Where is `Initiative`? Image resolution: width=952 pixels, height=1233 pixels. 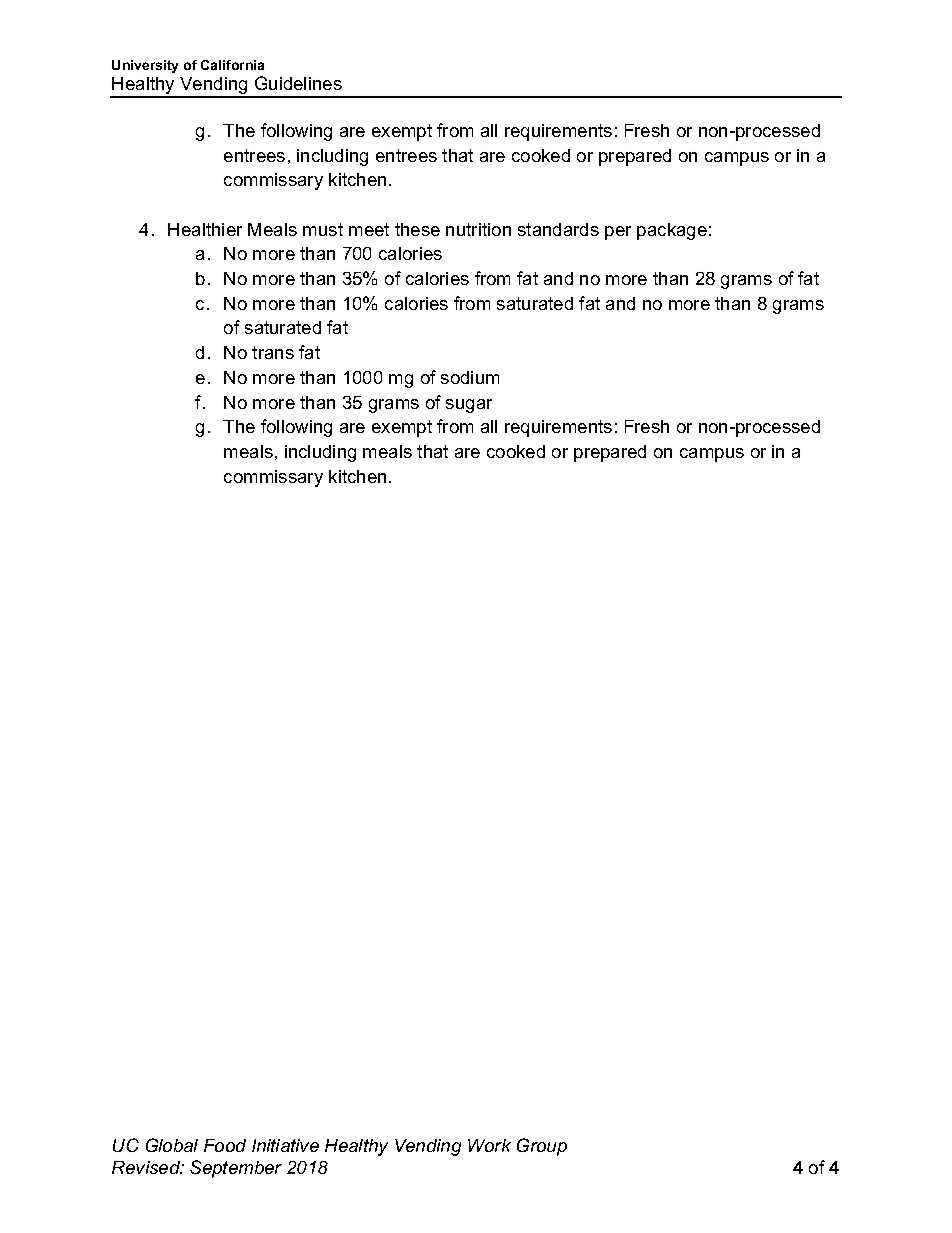 Initiative is located at coordinates (285, 1145).
